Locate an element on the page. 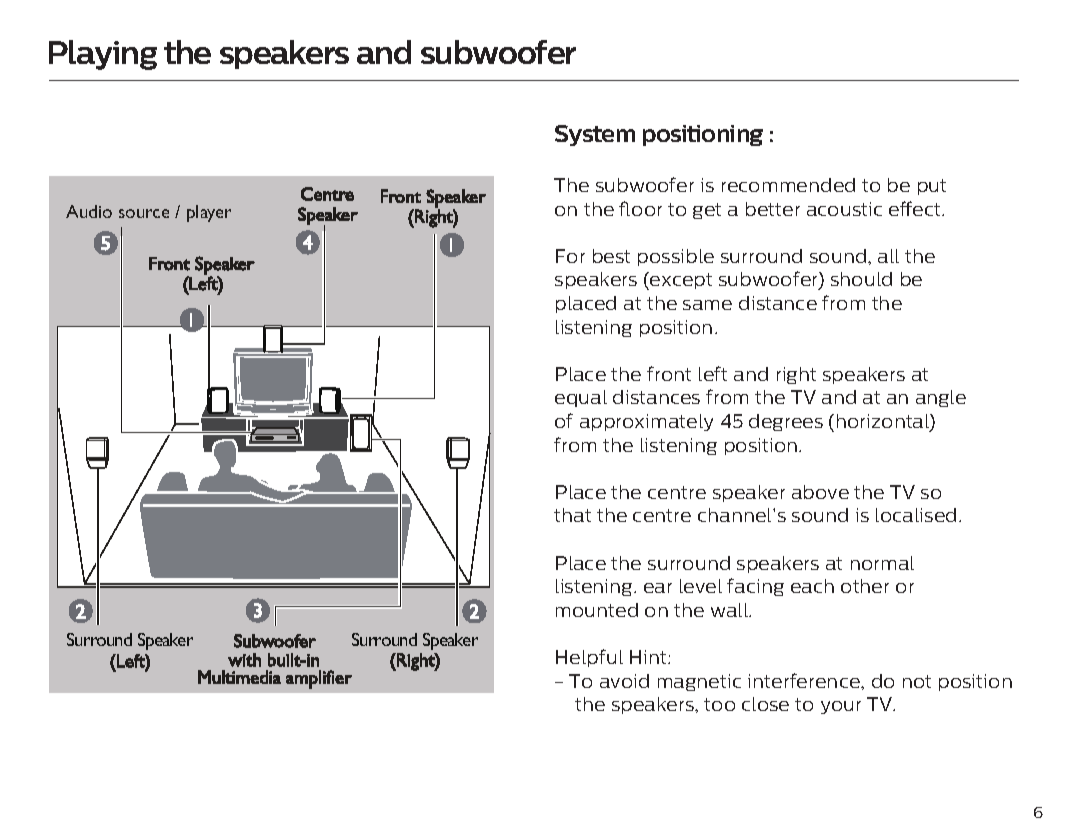 The width and height of the document is (1065, 837). equal is located at coordinates (581, 398).
